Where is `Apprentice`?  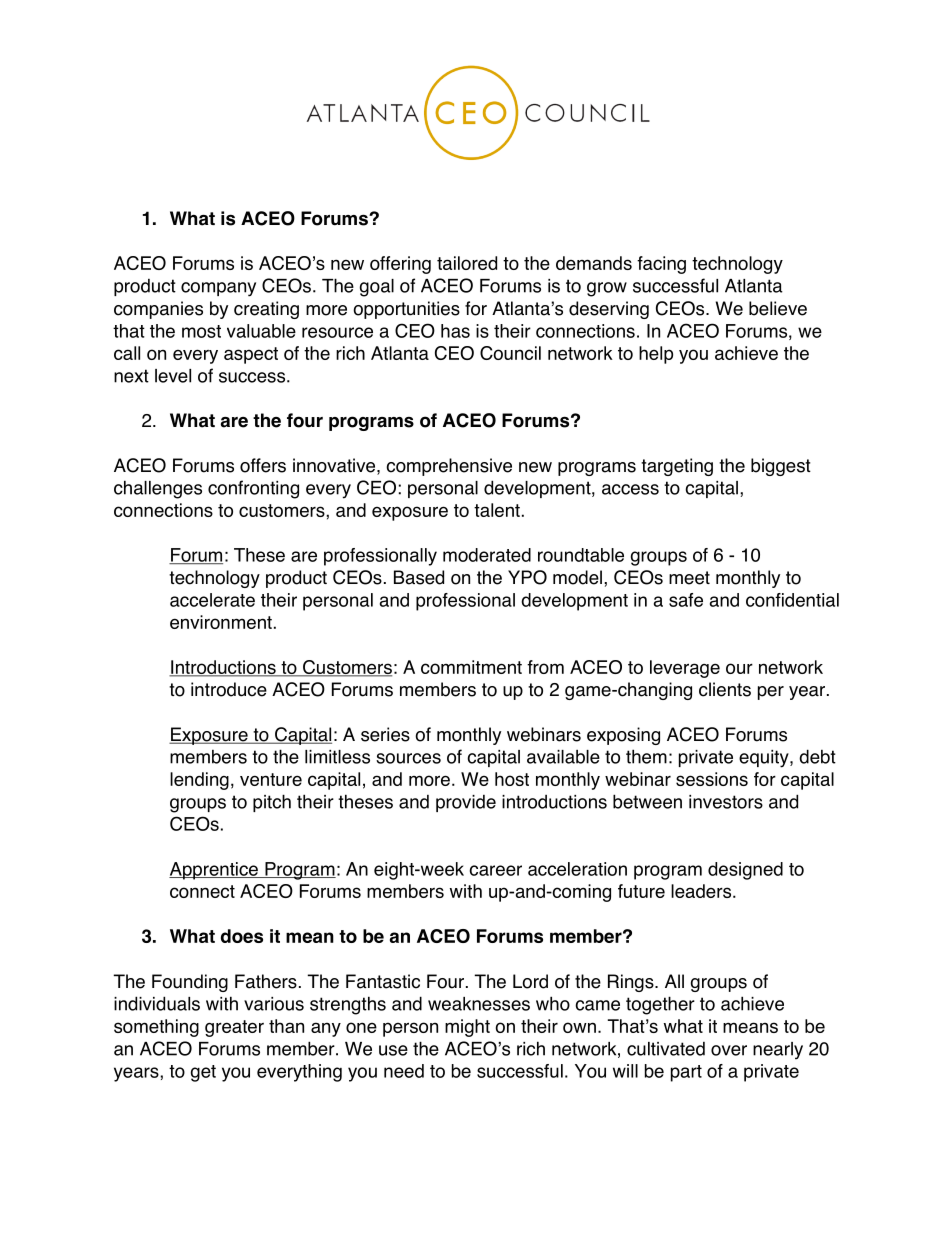 Apprentice is located at coordinates (214, 871).
